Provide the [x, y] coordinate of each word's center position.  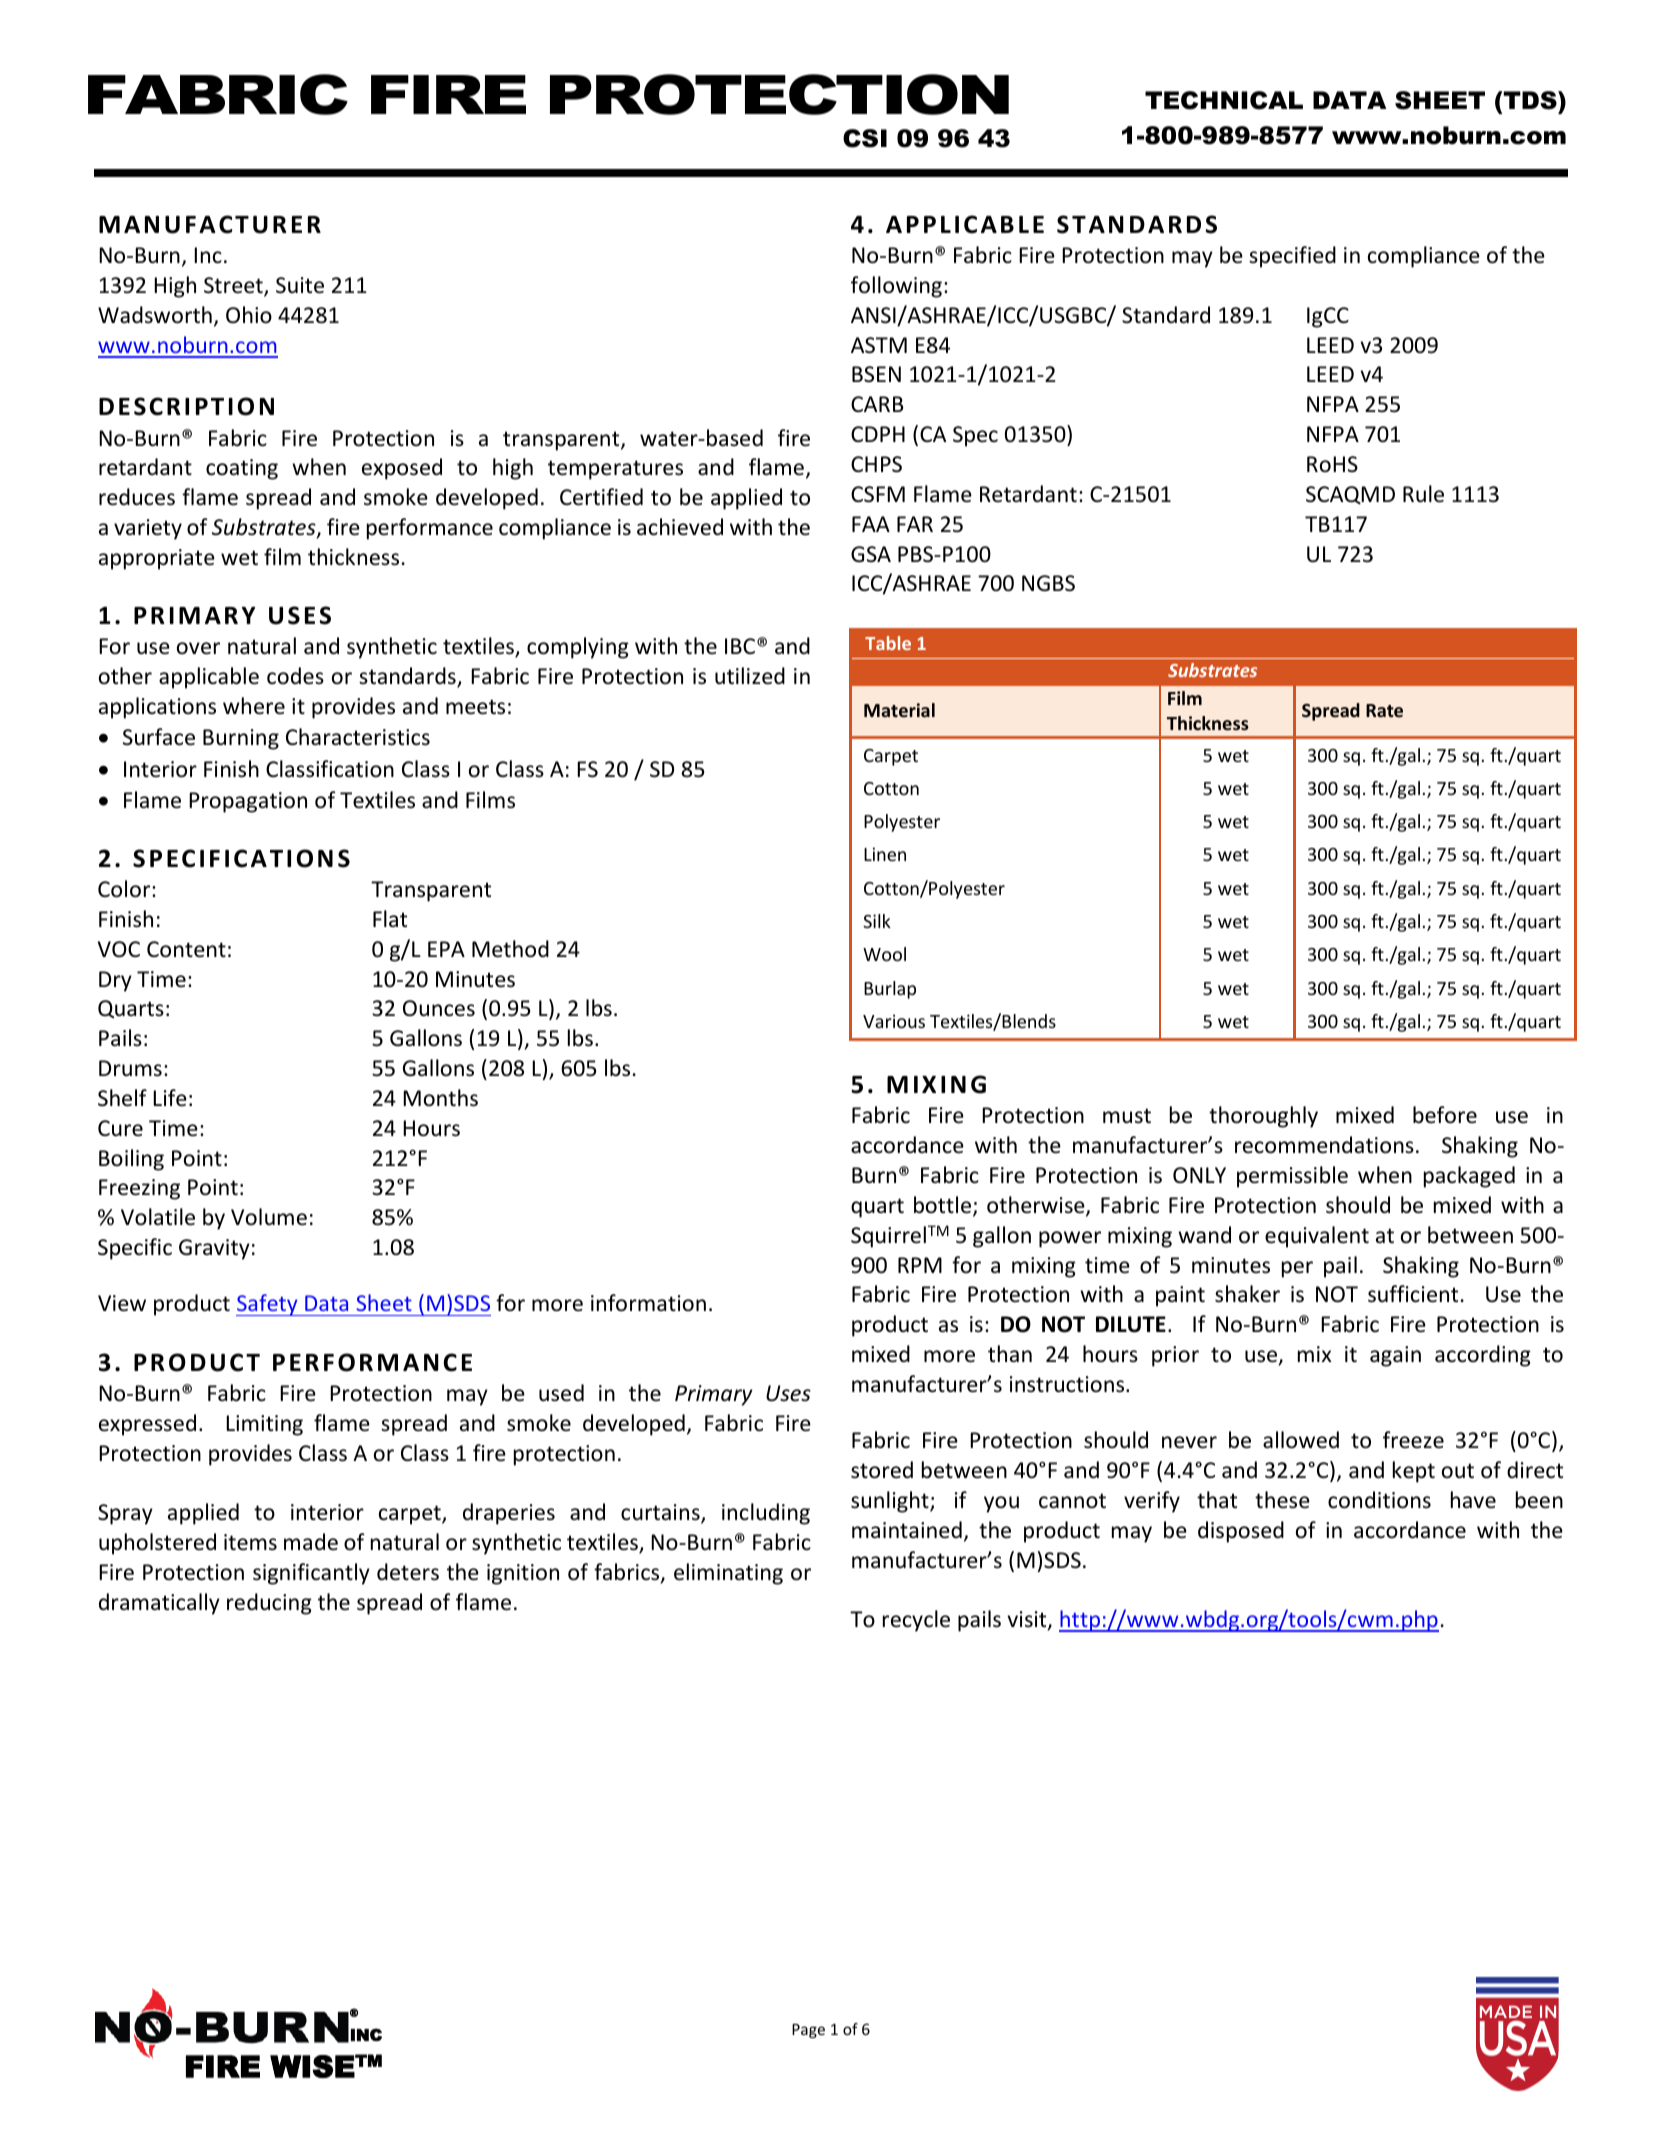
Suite [300, 285]
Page [808, 2031]
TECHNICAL [1224, 100]
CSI [865, 138]
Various [894, 1021]
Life [170, 1098]
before [1445, 1115]
